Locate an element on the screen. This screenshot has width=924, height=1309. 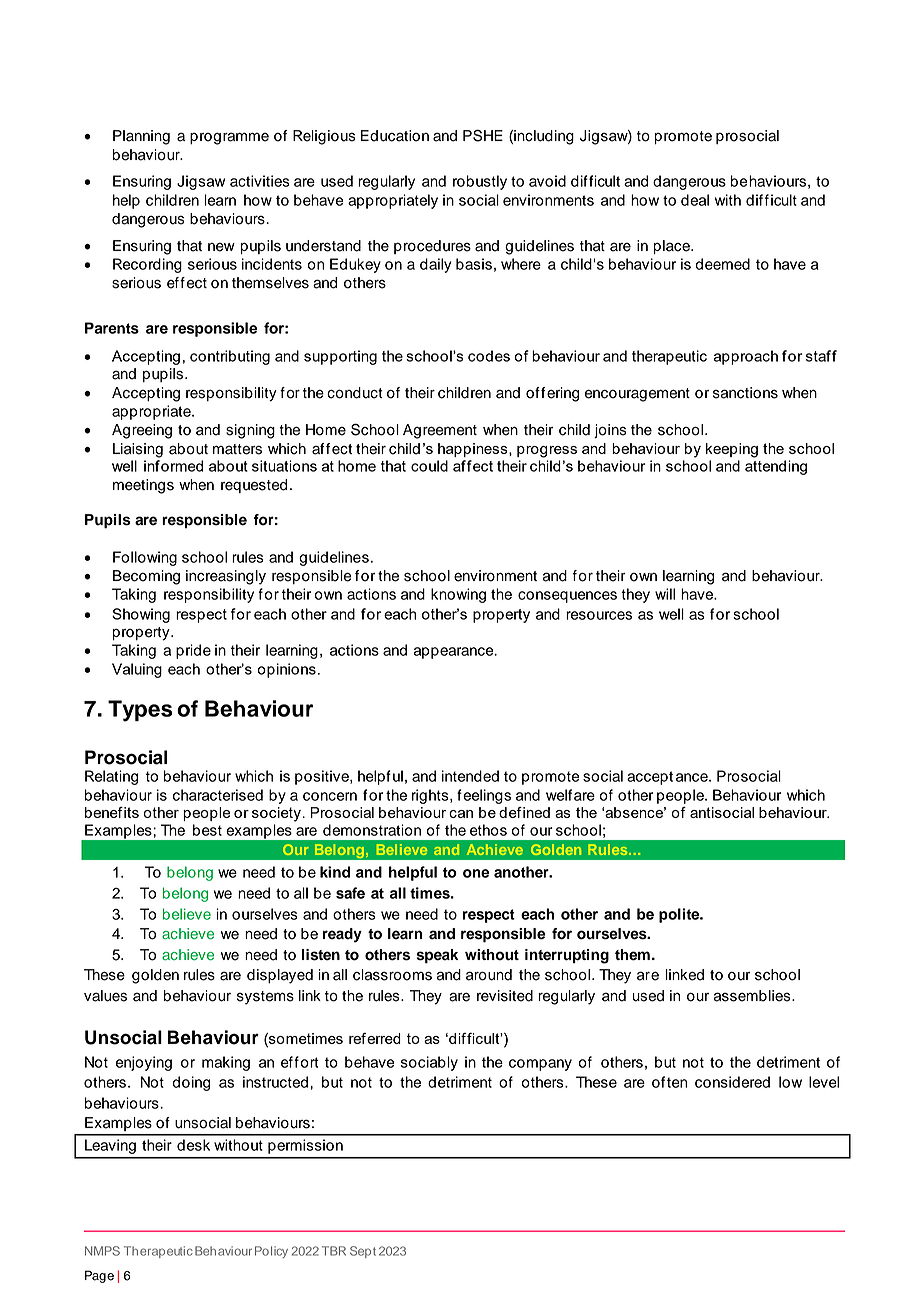
deal is located at coordinates (695, 200).
